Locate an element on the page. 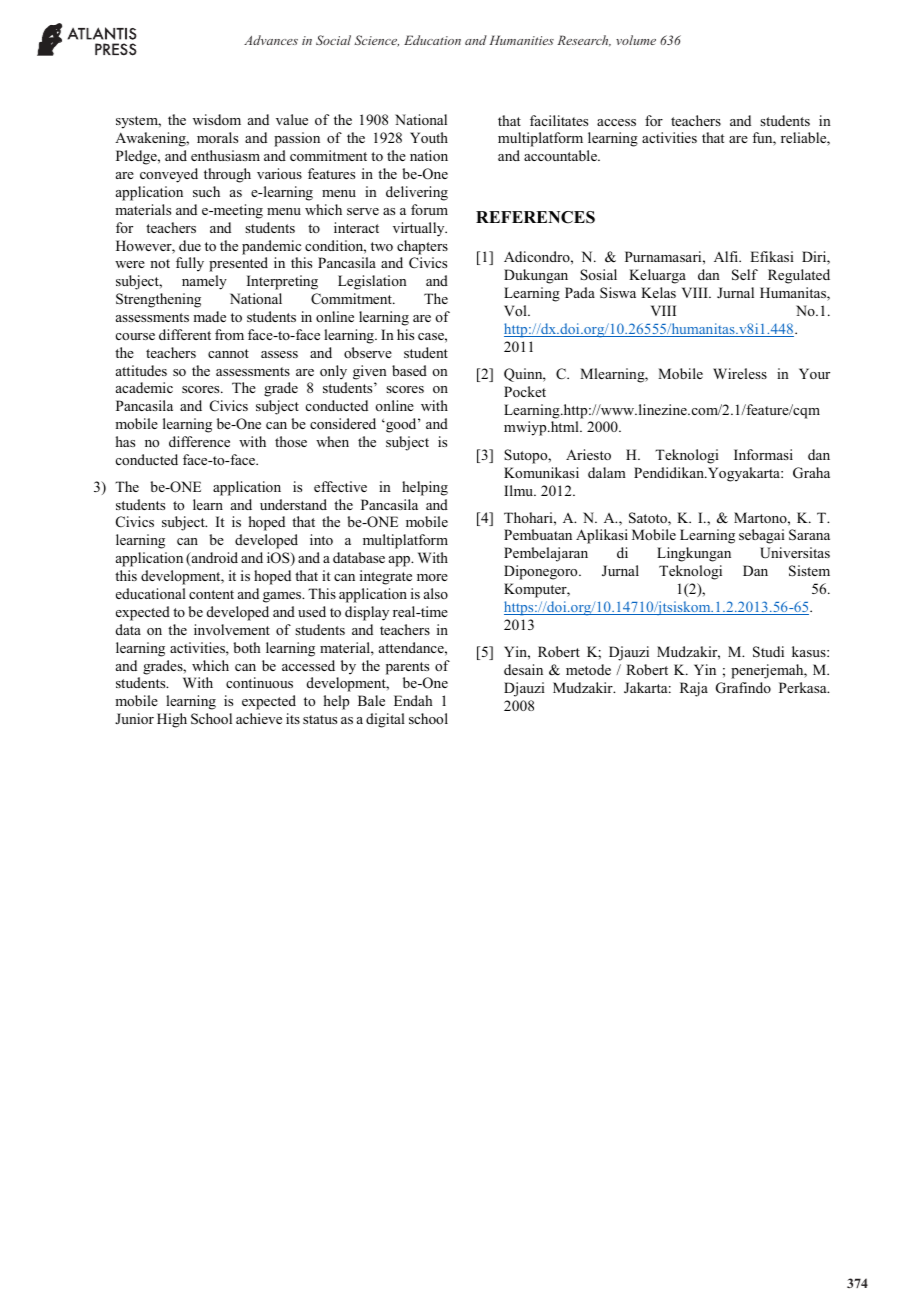  Ilmu is located at coordinates (520, 490).
